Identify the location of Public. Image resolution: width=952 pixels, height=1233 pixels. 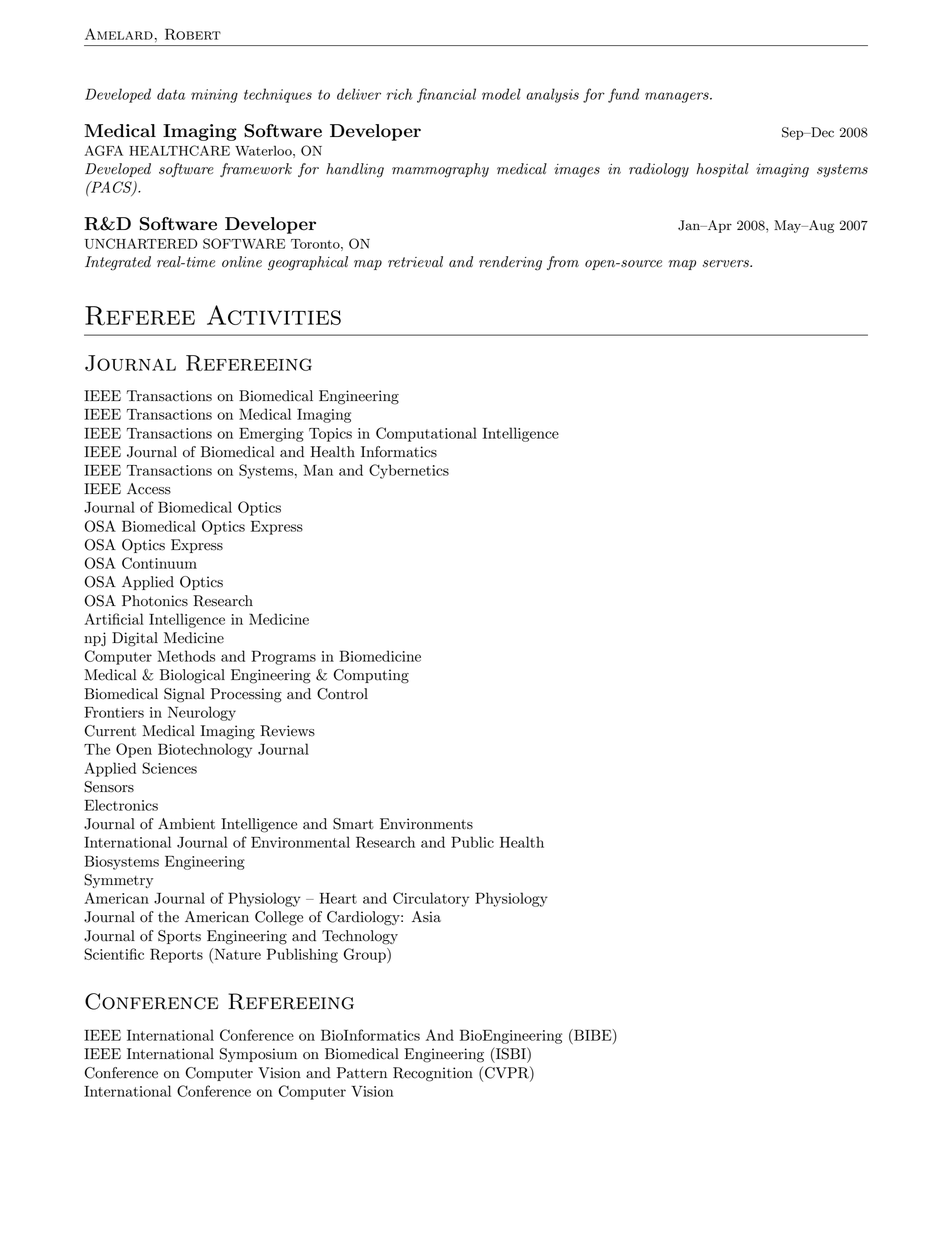
(472, 842).
